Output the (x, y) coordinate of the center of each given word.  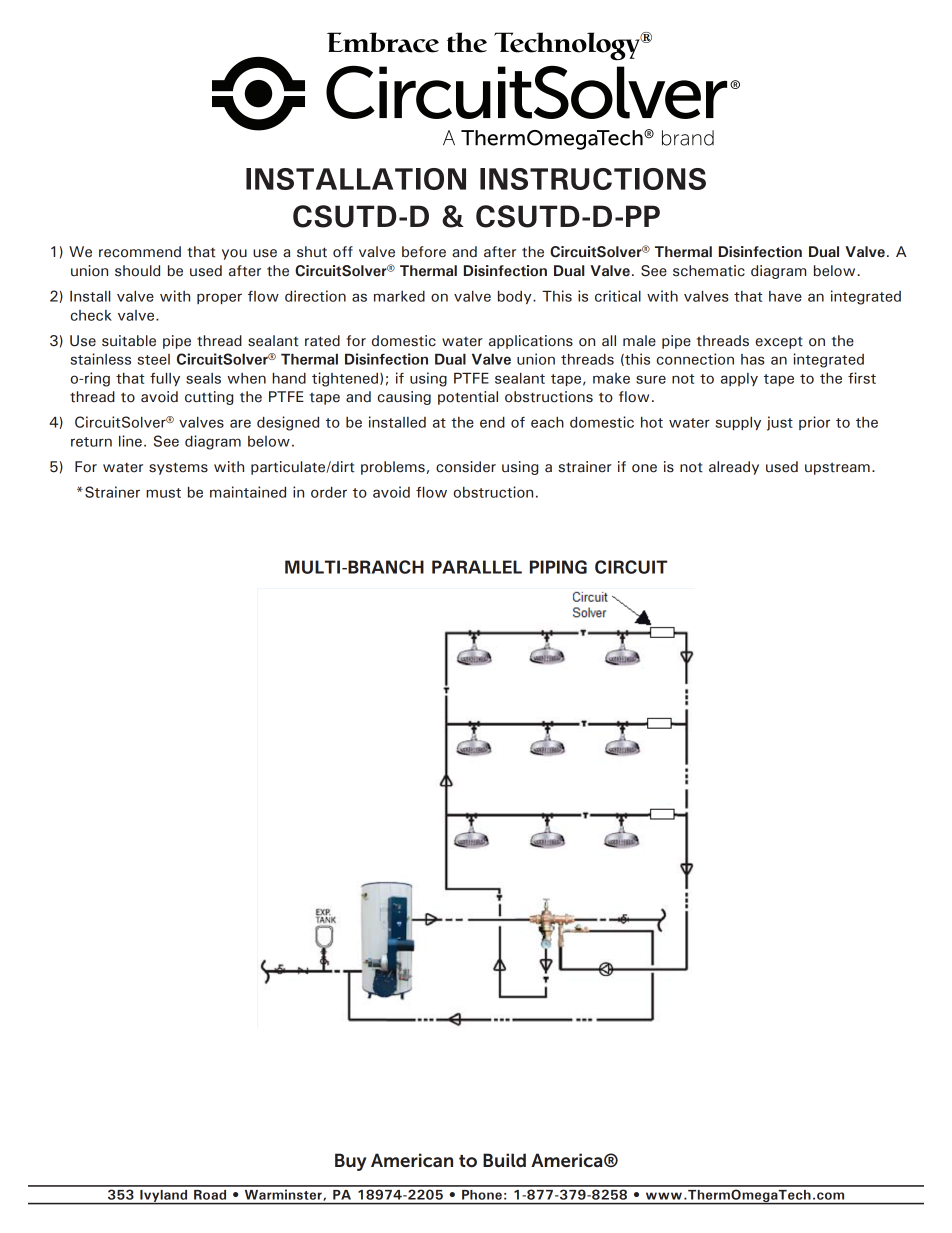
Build (504, 1160)
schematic (709, 271)
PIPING (558, 567)
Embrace (383, 42)
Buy (351, 1162)
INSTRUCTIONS (593, 179)
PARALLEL (477, 567)
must (163, 493)
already (734, 468)
